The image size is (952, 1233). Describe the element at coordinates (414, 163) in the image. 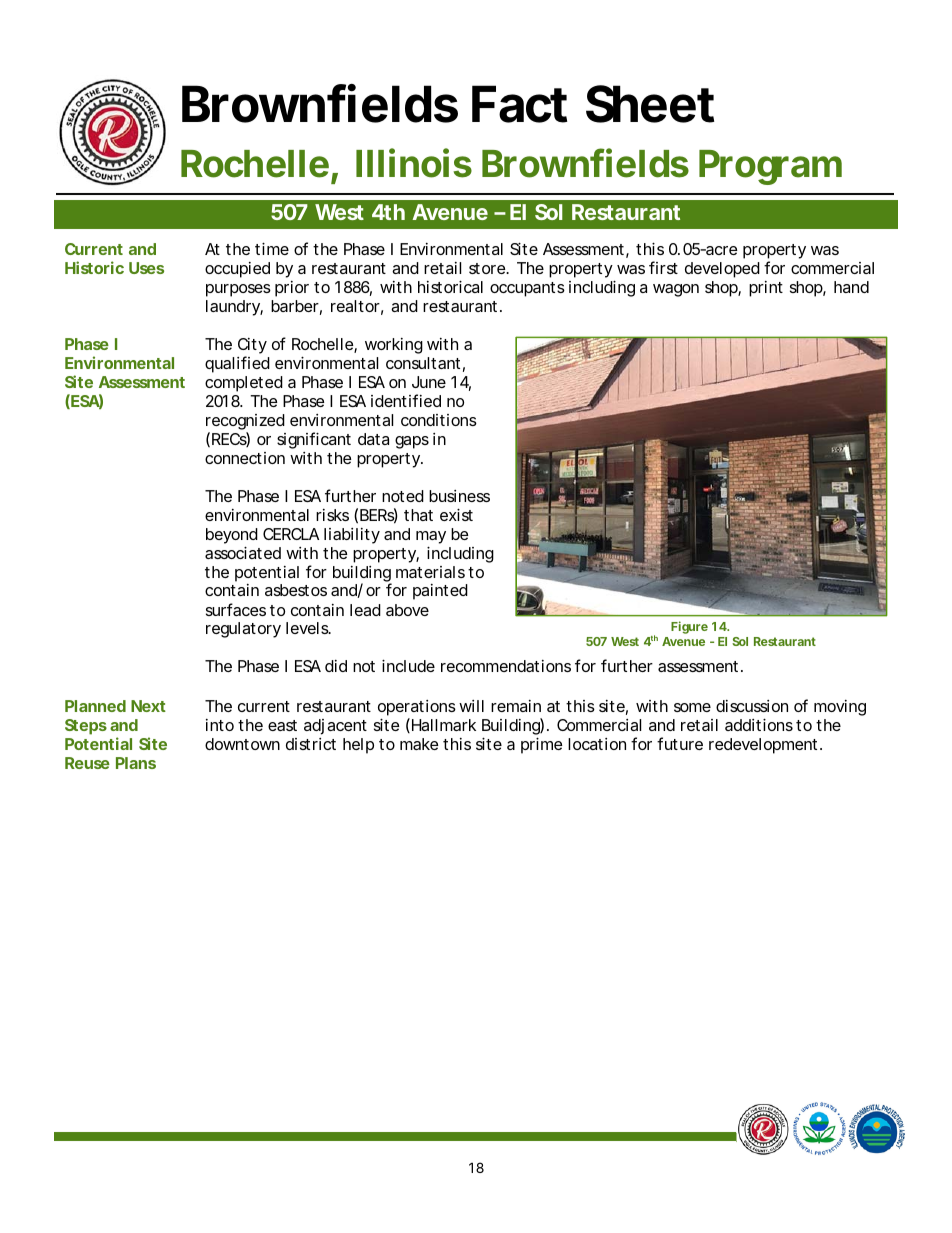

I see `Illinois` at that location.
